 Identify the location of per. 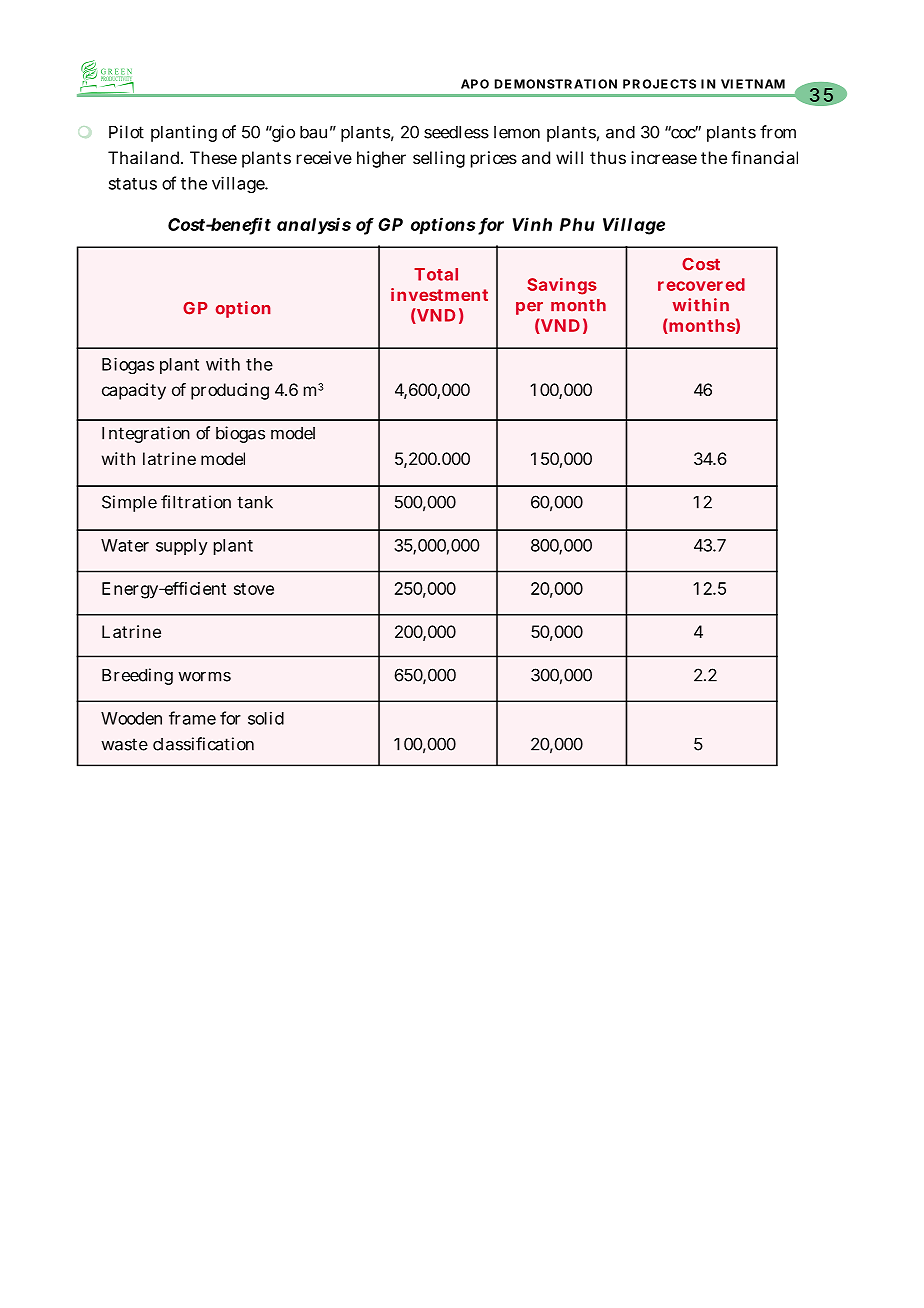
(529, 308).
